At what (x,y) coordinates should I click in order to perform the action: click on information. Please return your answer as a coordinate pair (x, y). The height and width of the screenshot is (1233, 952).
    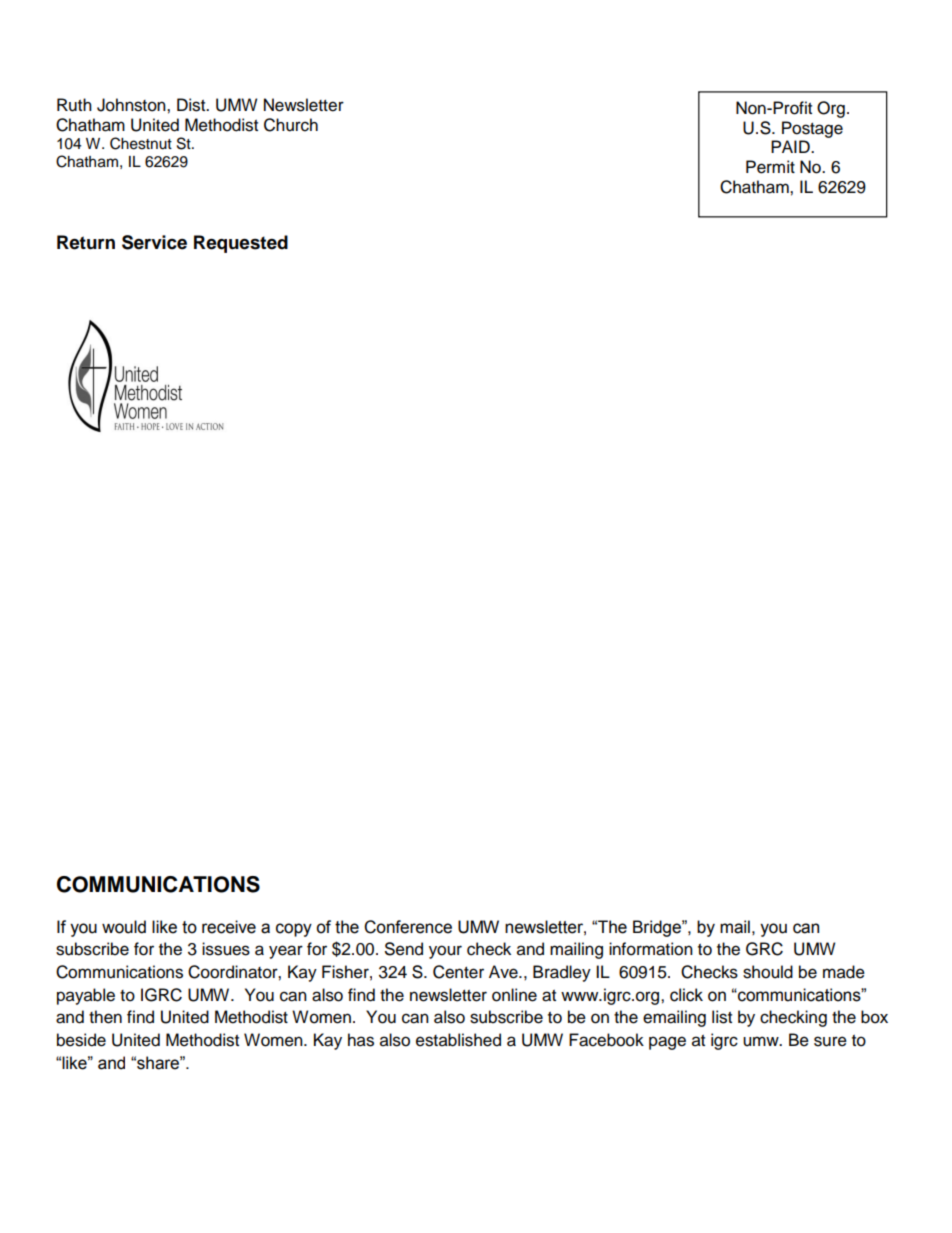
    Looking at the image, I should click on (651, 949).
